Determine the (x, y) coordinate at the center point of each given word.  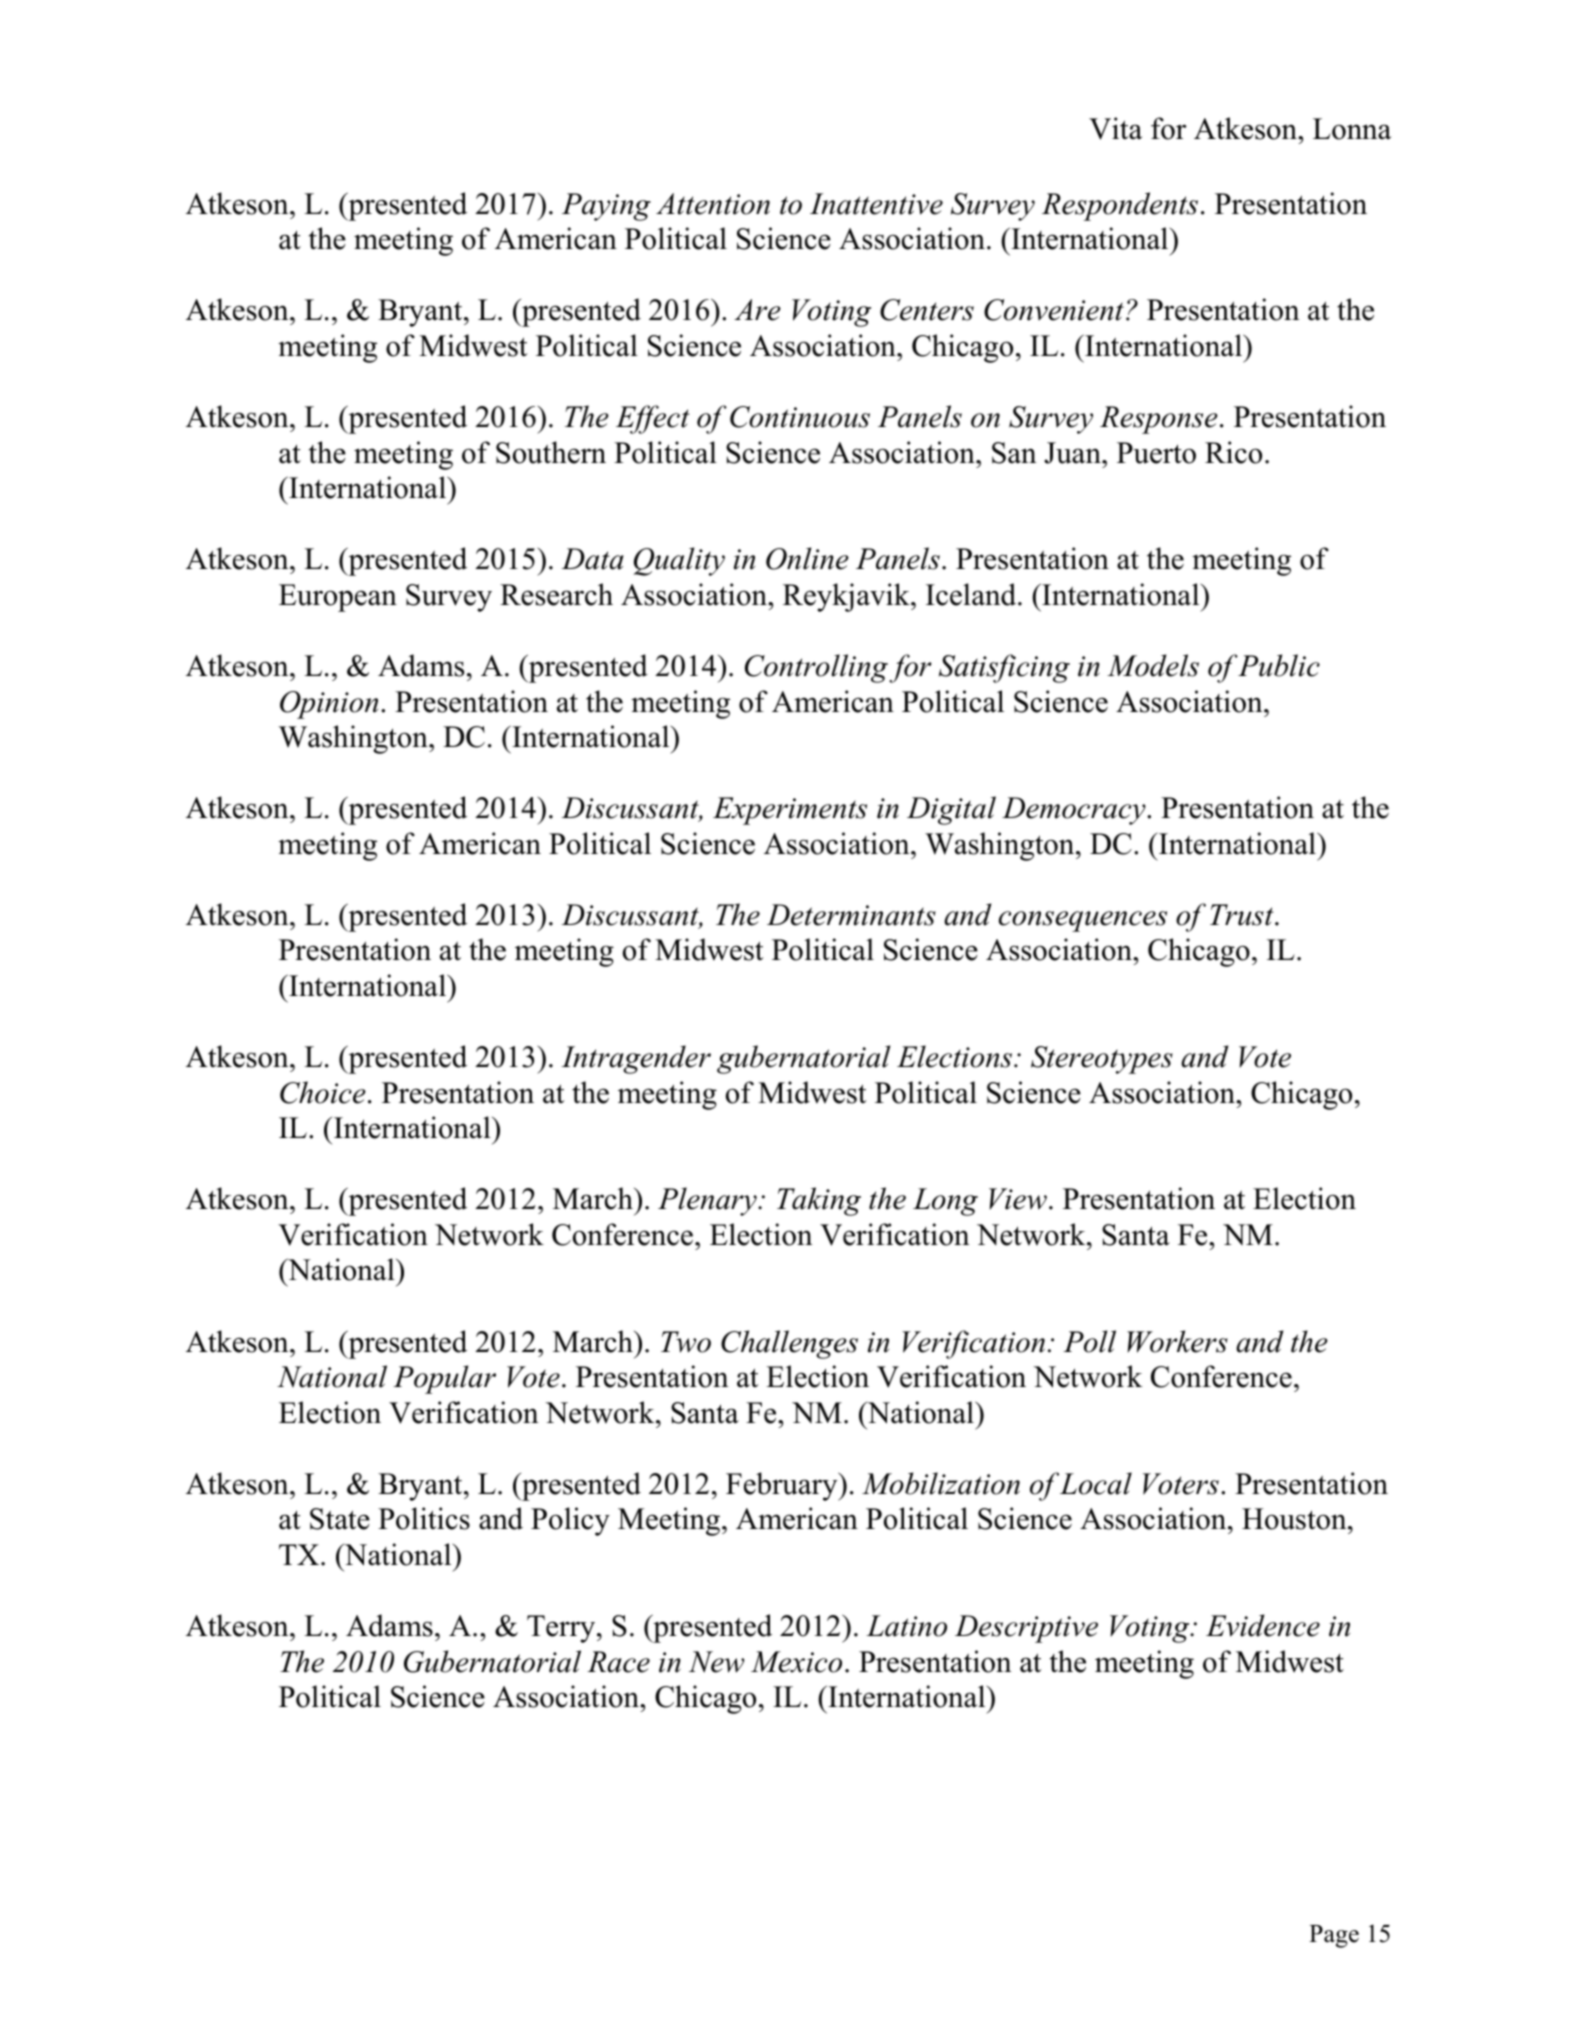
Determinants (851, 915)
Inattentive (876, 204)
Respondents (1120, 206)
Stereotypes (1102, 1060)
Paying (606, 207)
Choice (323, 1092)
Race (618, 1662)
